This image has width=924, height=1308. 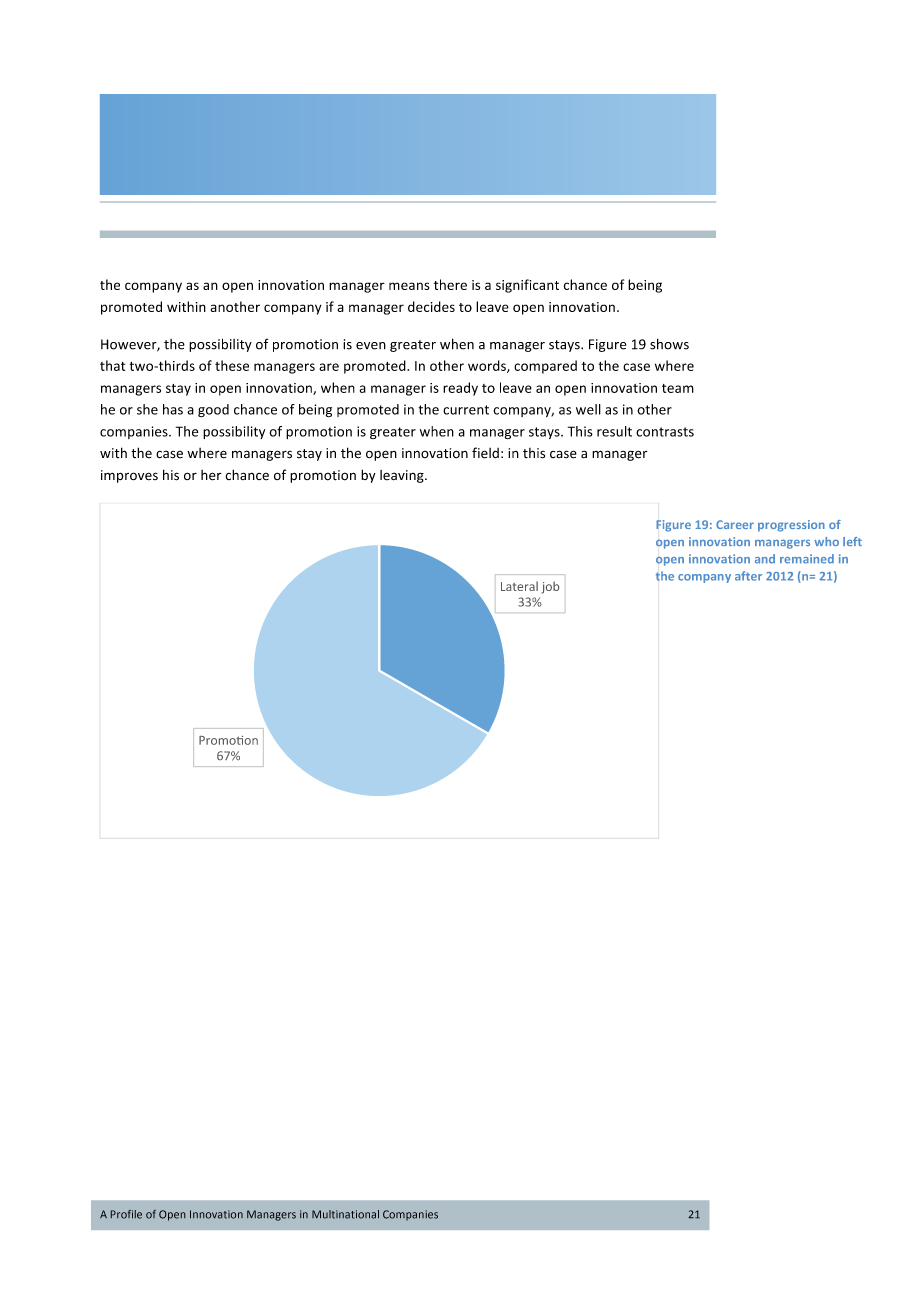 I want to click on decides, so click(x=431, y=306).
